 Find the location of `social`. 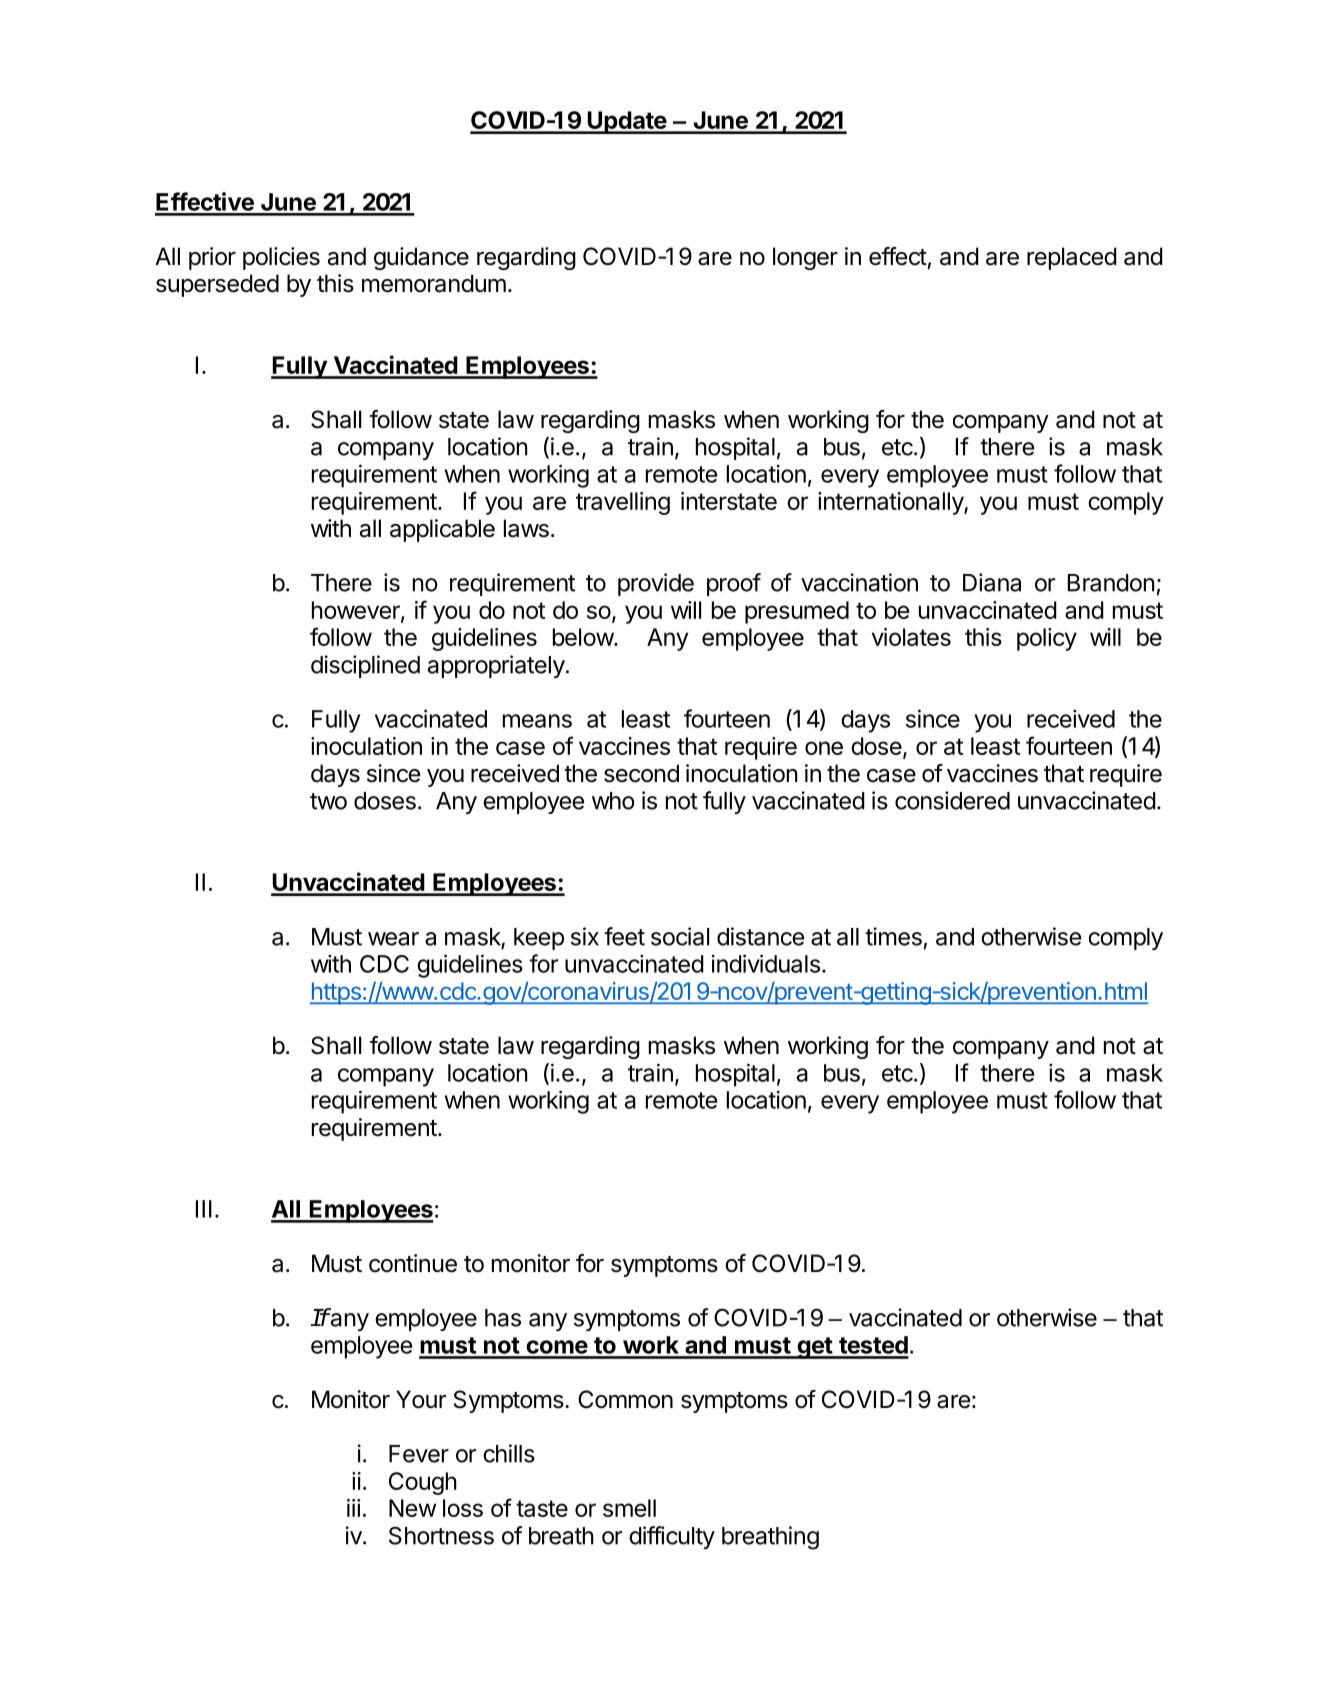

social is located at coordinates (680, 936).
